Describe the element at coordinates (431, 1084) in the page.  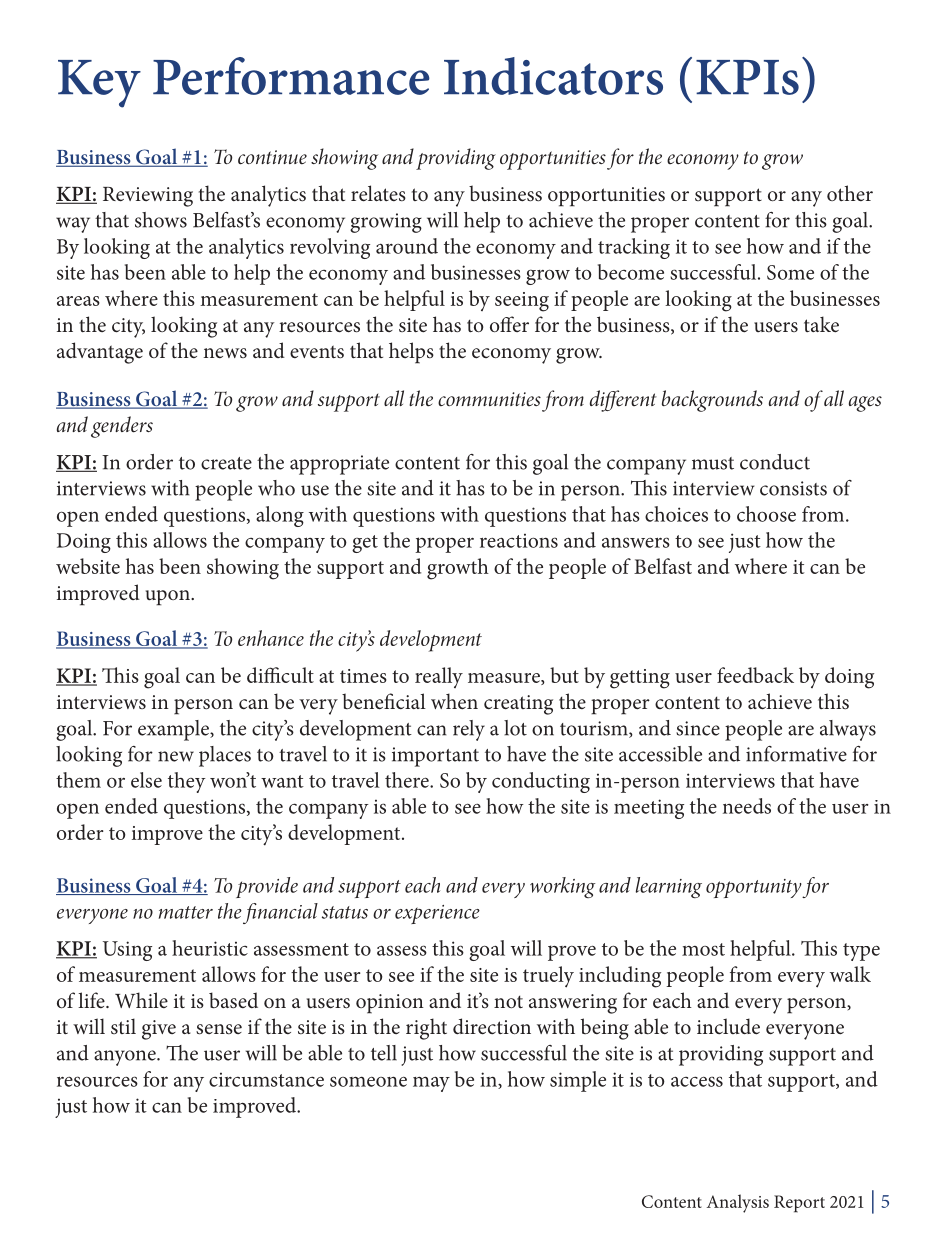
I see `may` at that location.
